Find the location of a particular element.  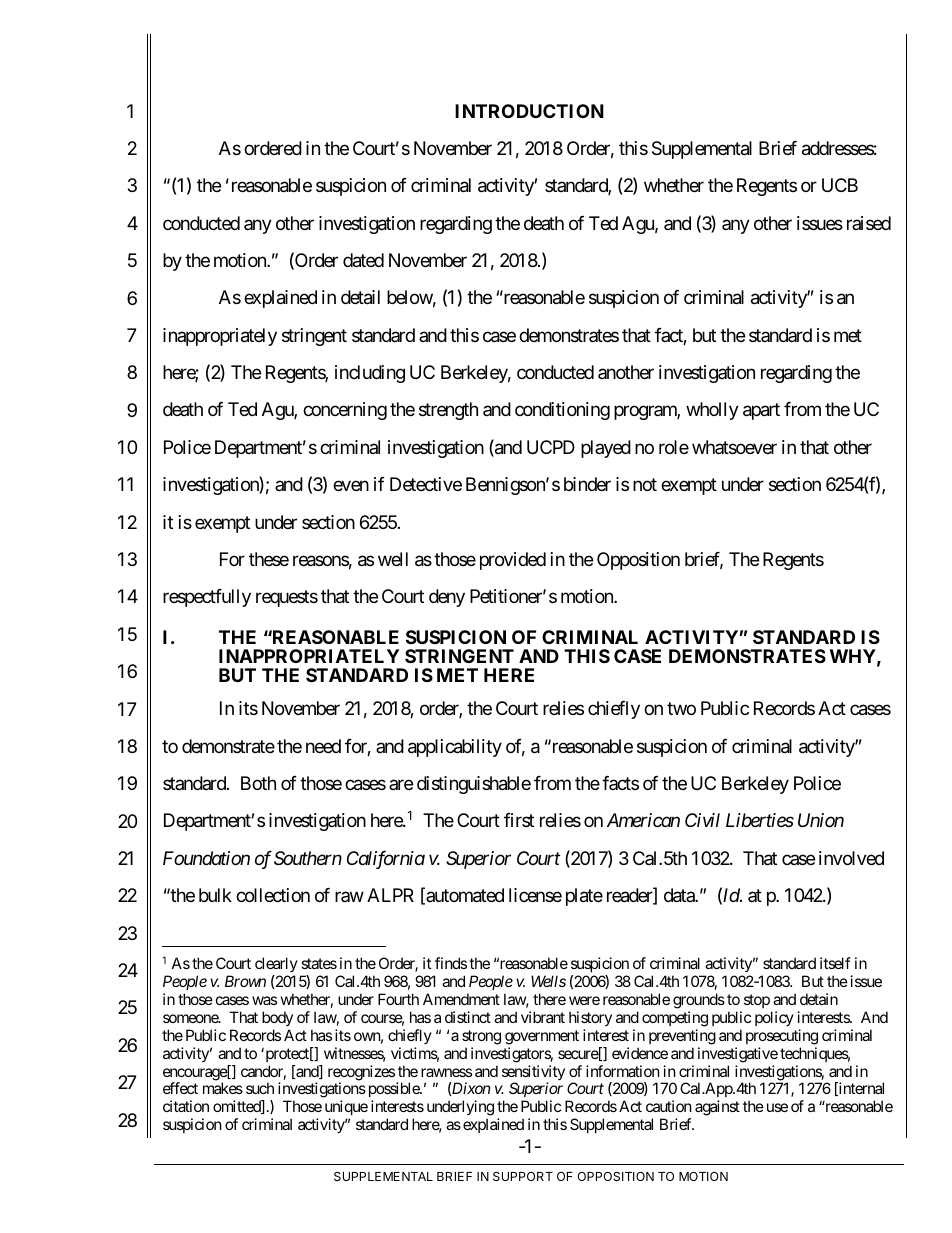

deny is located at coordinates (447, 598).
